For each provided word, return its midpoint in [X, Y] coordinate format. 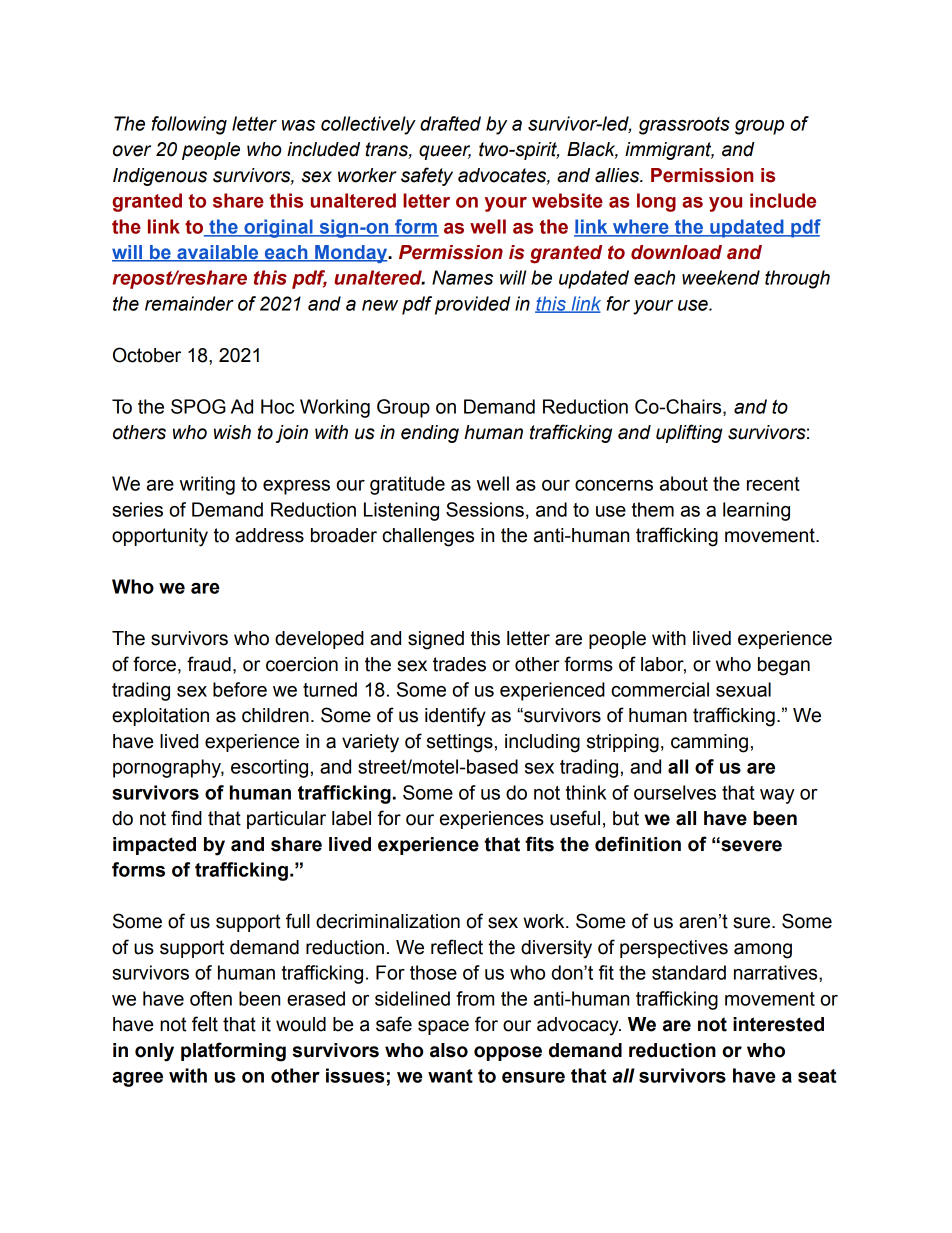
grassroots [684, 126]
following [189, 125]
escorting [269, 768]
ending [430, 434]
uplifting [689, 433]
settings [460, 743]
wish [232, 432]
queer [445, 152]
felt [205, 1024]
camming [709, 743]
